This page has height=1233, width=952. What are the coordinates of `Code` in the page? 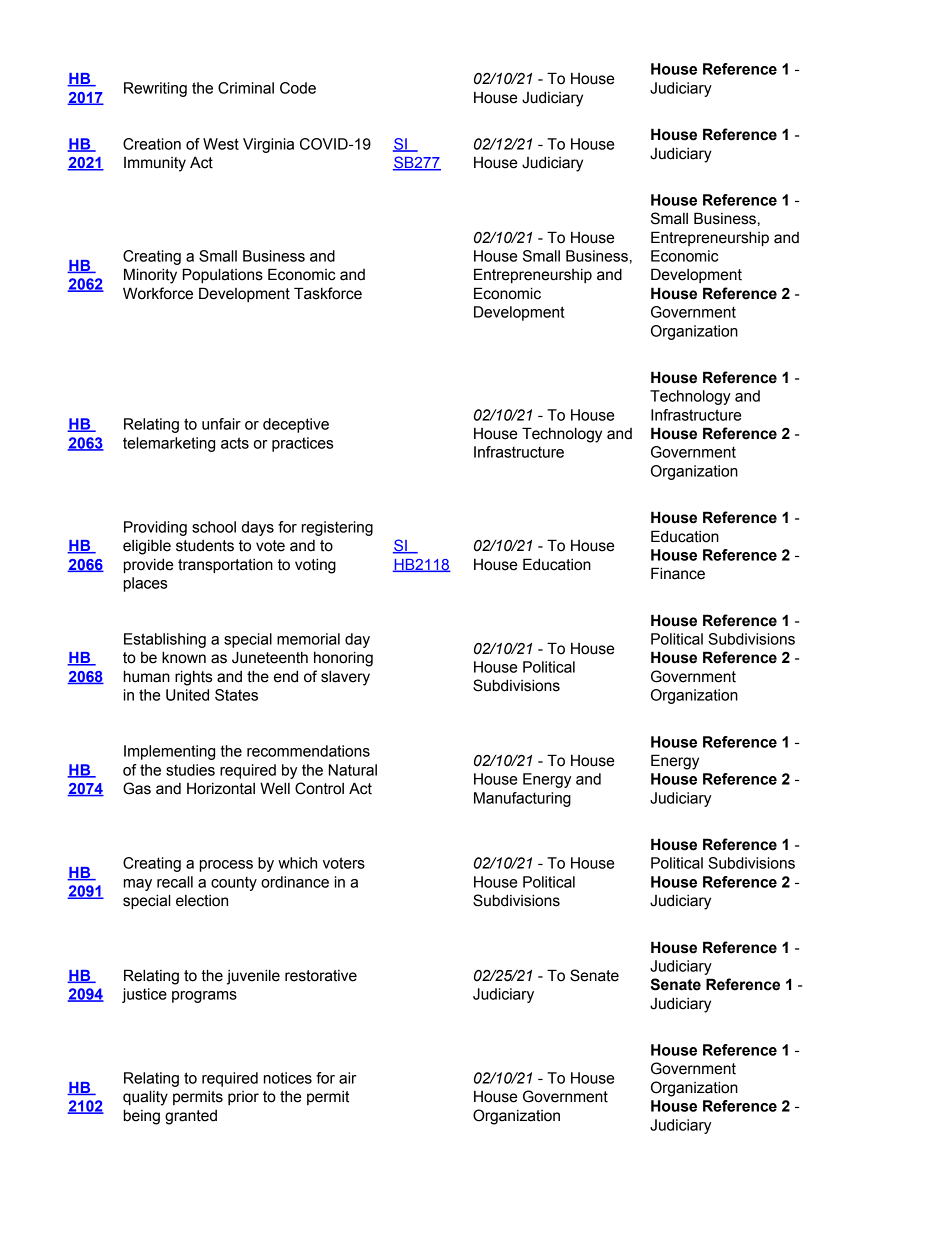 It's located at (298, 88).
